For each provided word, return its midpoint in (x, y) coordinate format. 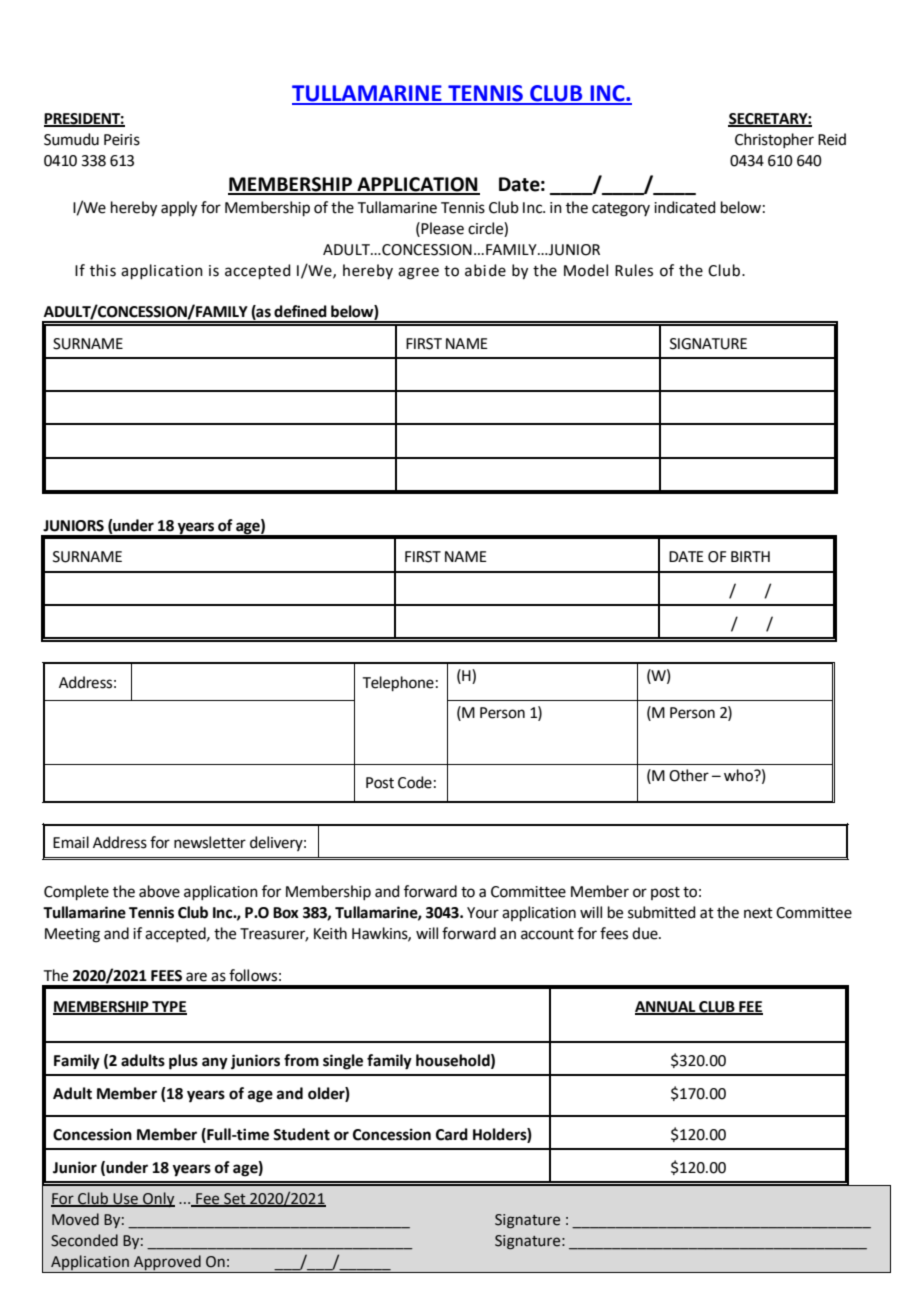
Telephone (398, 683)
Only (158, 1199)
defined (300, 311)
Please (442, 228)
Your (483, 913)
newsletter (210, 842)
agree (418, 273)
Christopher (774, 140)
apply (179, 209)
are (196, 977)
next (758, 913)
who (740, 775)
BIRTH (750, 556)
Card (452, 1134)
